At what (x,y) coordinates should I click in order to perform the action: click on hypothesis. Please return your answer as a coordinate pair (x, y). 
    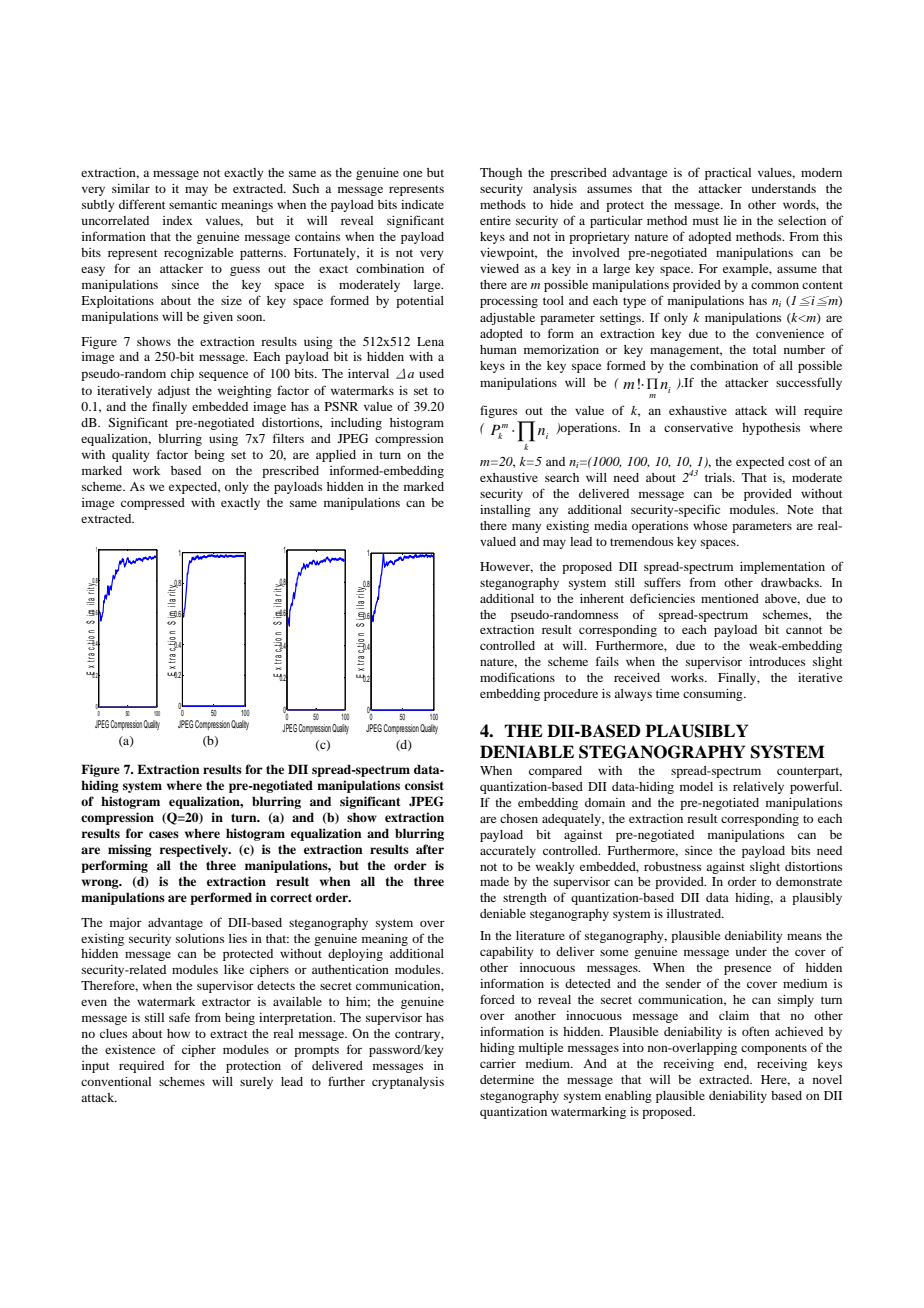
    Looking at the image, I should click on (771, 429).
